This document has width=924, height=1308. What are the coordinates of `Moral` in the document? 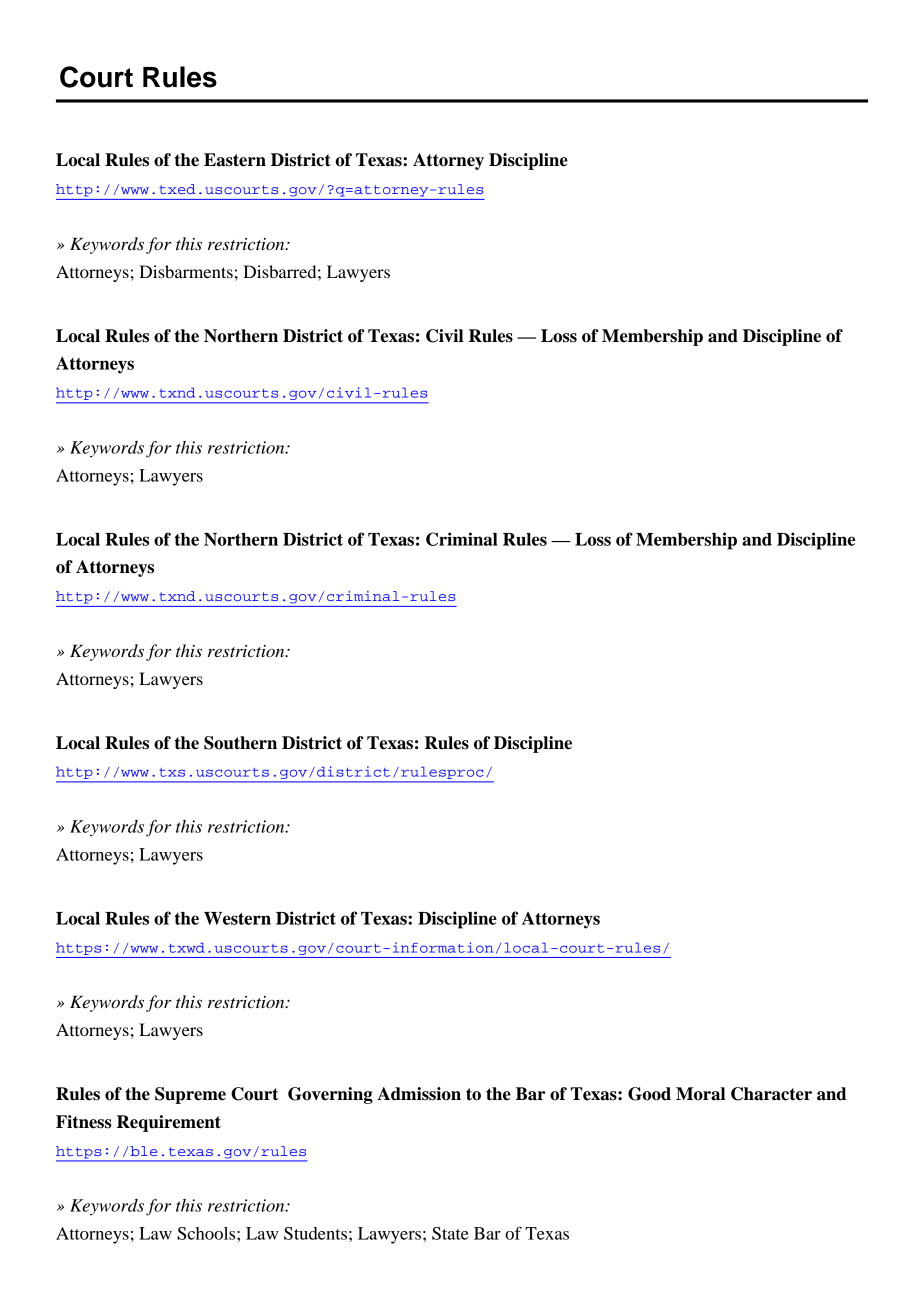 It's located at (700, 1094).
